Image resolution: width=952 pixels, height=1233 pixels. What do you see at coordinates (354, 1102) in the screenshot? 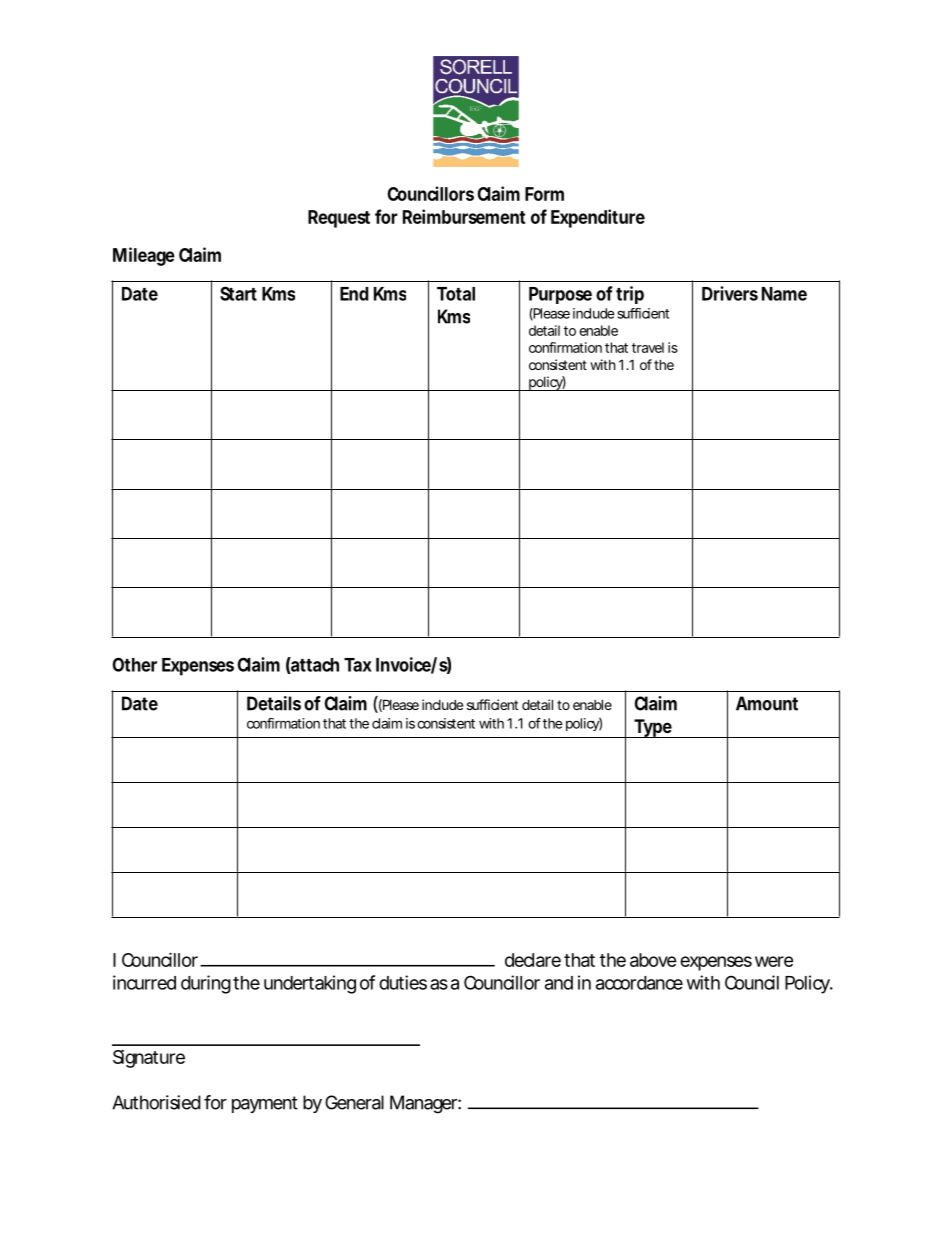
I see `General` at bounding box center [354, 1102].
